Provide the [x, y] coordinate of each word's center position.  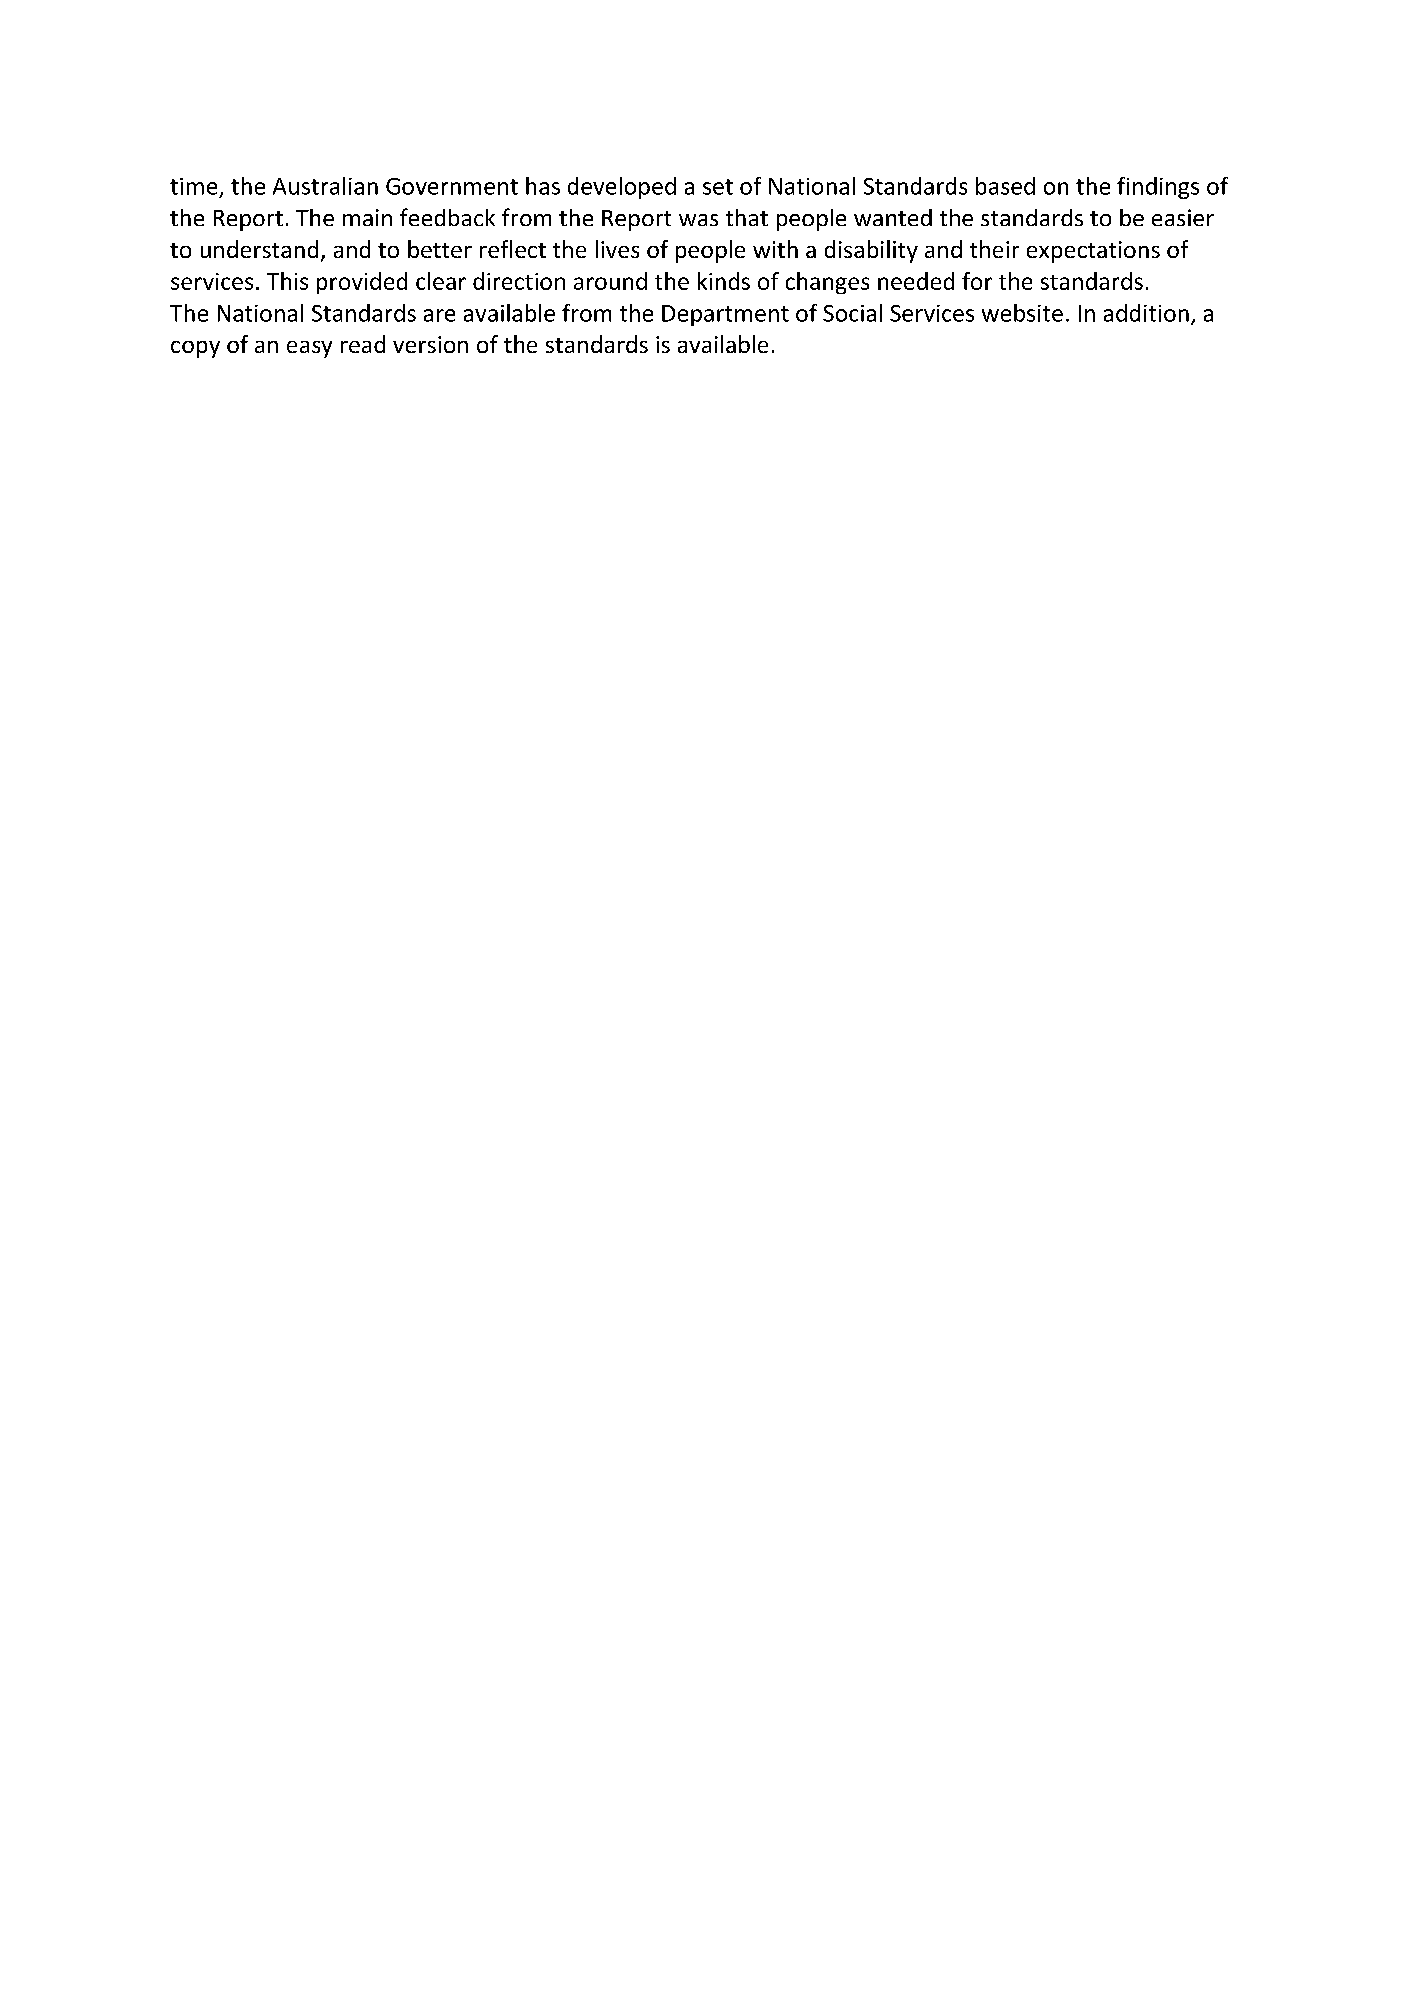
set [718, 187]
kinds [724, 281]
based [1005, 186]
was [698, 220]
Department [725, 315]
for [977, 281]
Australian [325, 186]
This [287, 281]
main [367, 217]
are [439, 315]
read [363, 344]
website [1022, 313]
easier [1183, 217]
